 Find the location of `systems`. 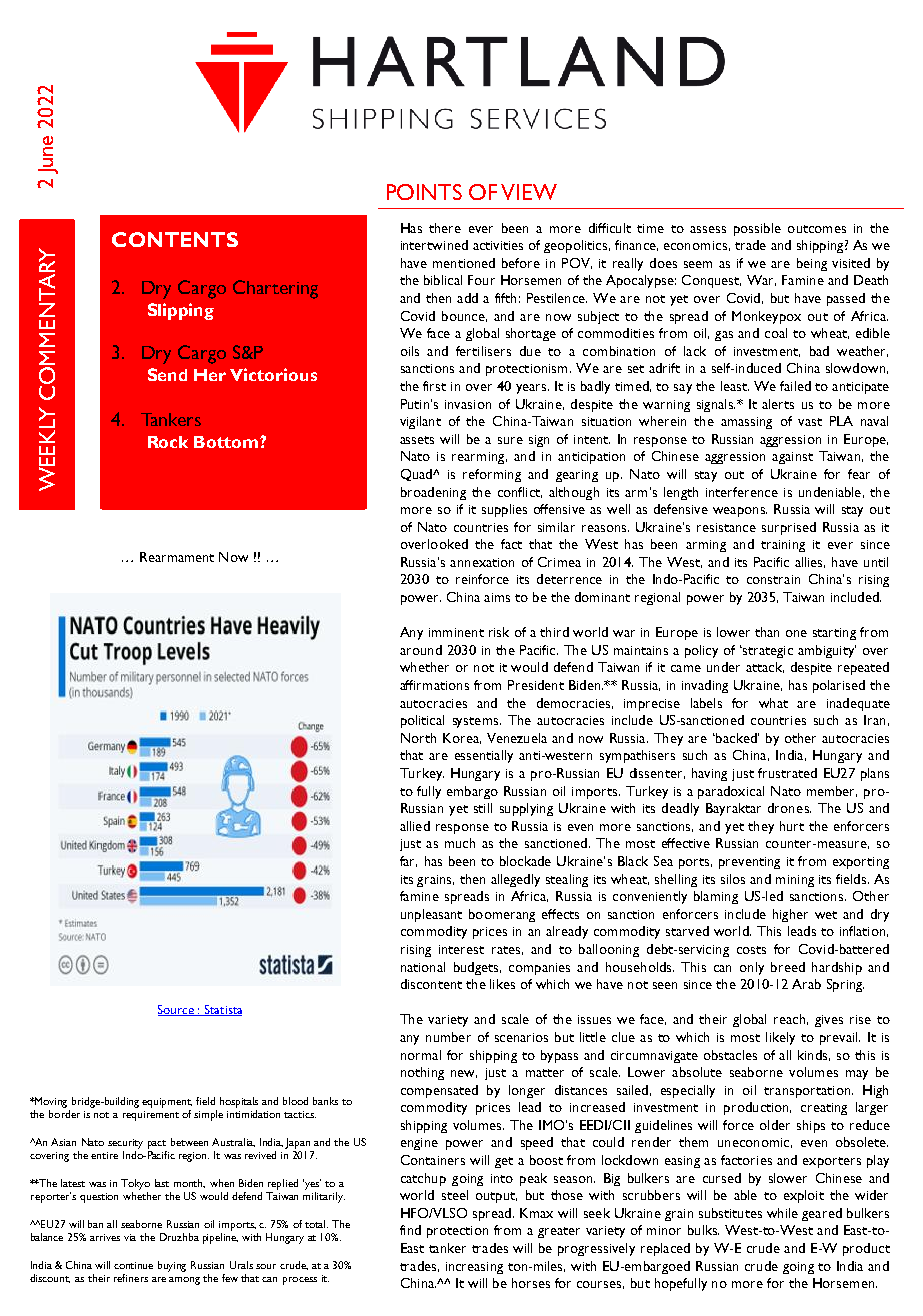

systems is located at coordinates (475, 722).
